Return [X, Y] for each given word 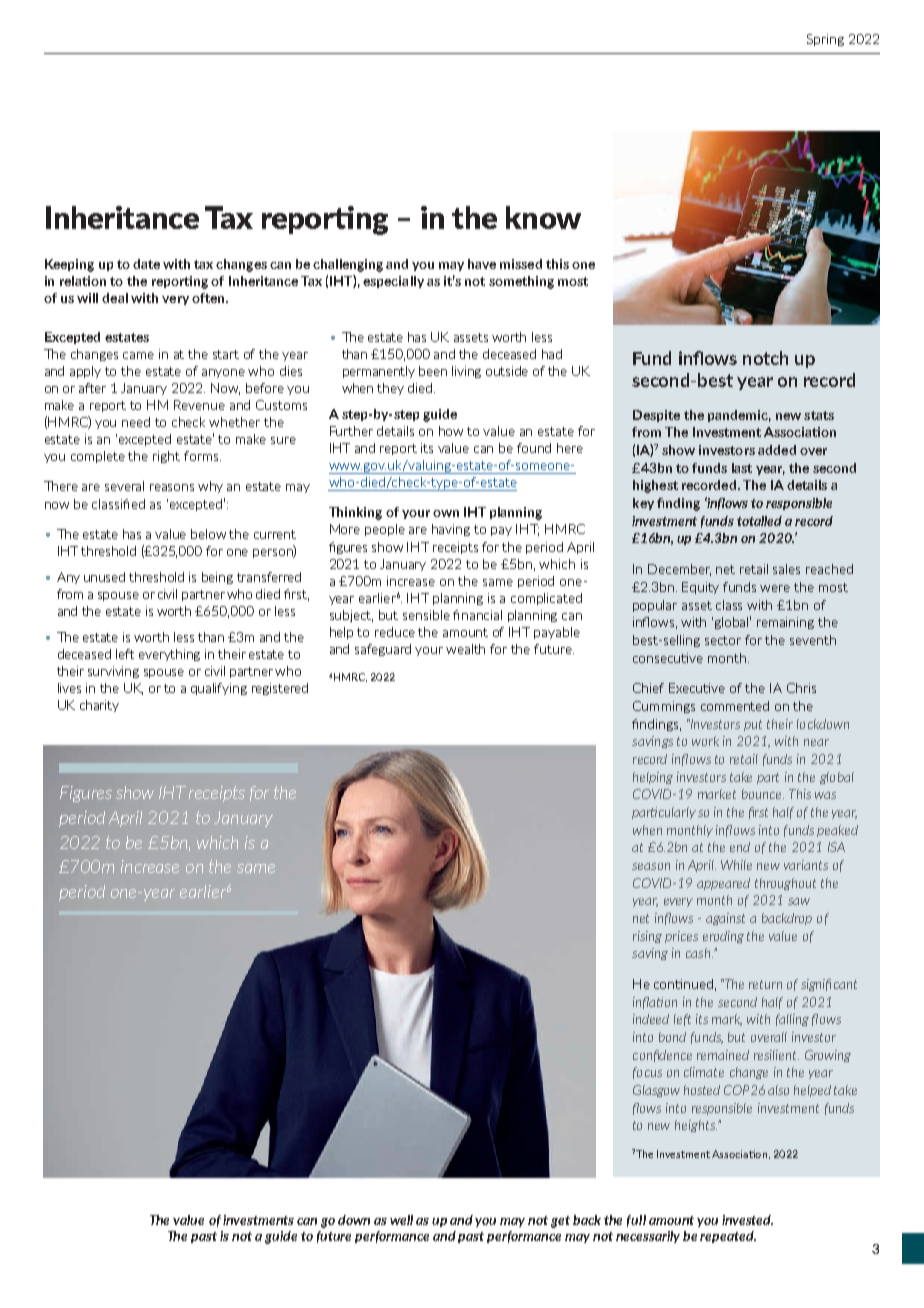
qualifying [219, 689]
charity [99, 706]
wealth [465, 649]
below [208, 534]
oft [201, 298]
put [753, 725]
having [451, 530]
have [482, 264]
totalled [759, 521]
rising [647, 937]
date [146, 264]
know [543, 217]
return [765, 984]
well [401, 1220]
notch [765, 358]
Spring [825, 40]
